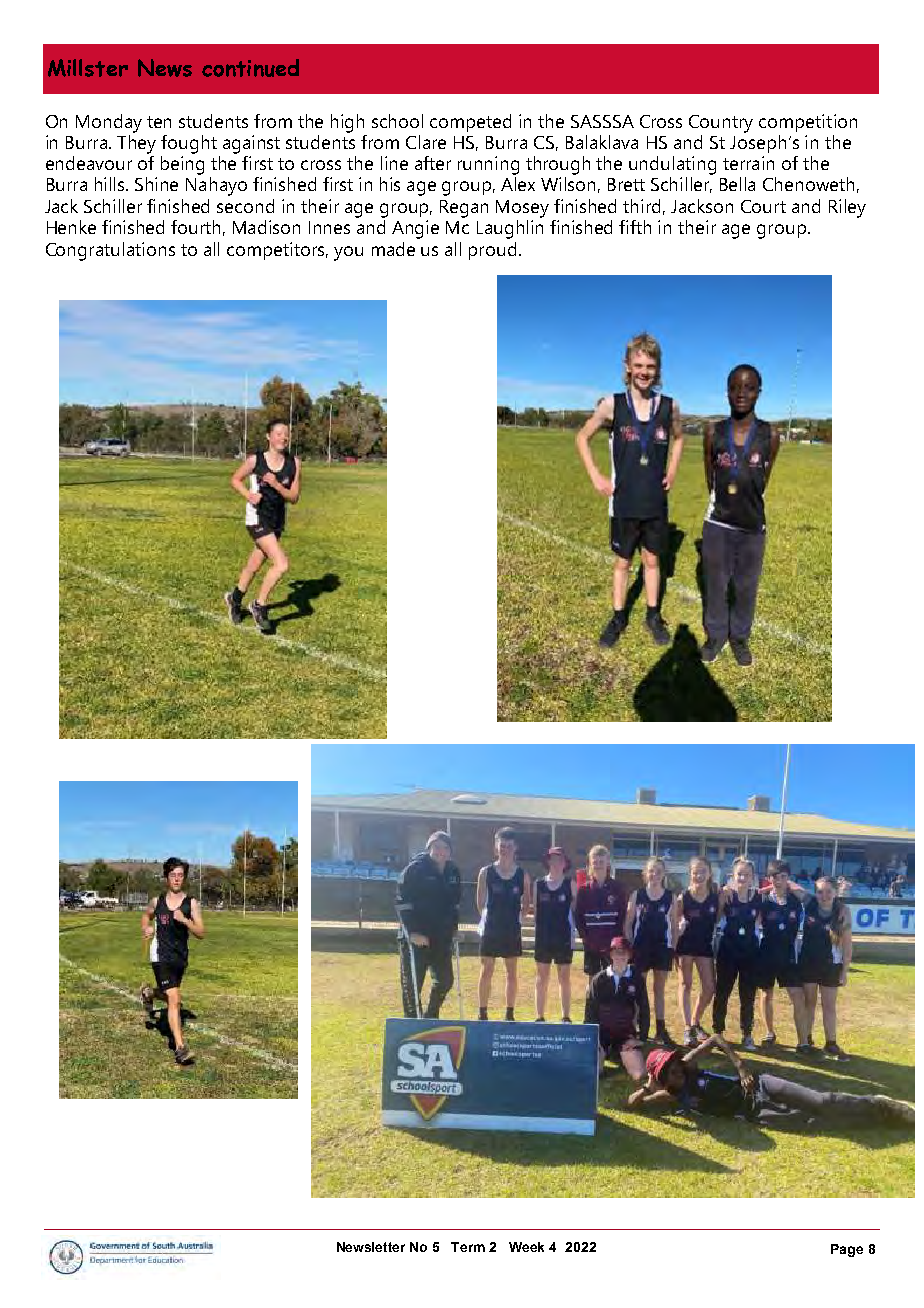  What do you see at coordinates (110, 251) in the screenshot?
I see `Congratulations` at bounding box center [110, 251].
